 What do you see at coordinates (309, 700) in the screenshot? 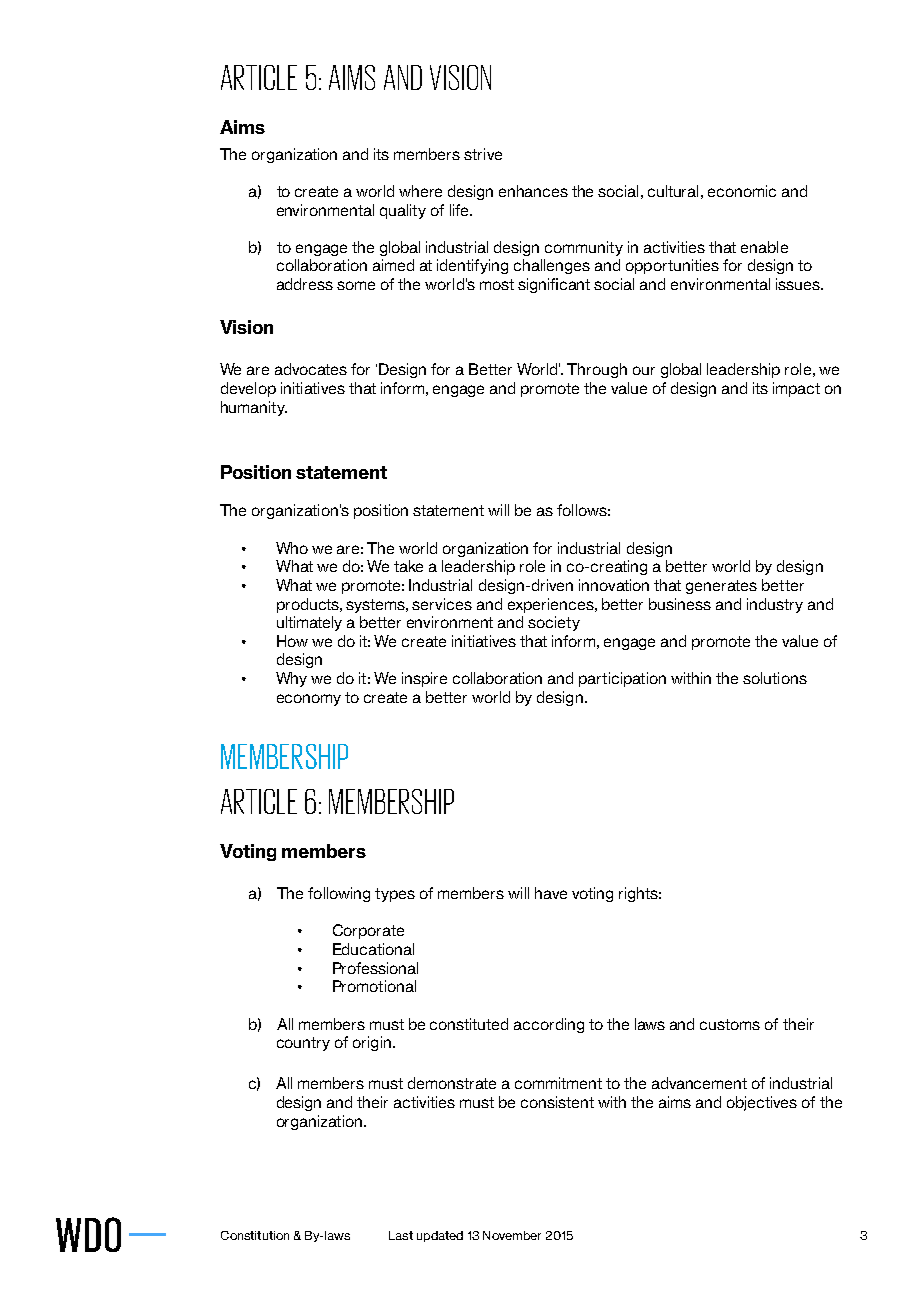
I see `economy` at bounding box center [309, 700].
